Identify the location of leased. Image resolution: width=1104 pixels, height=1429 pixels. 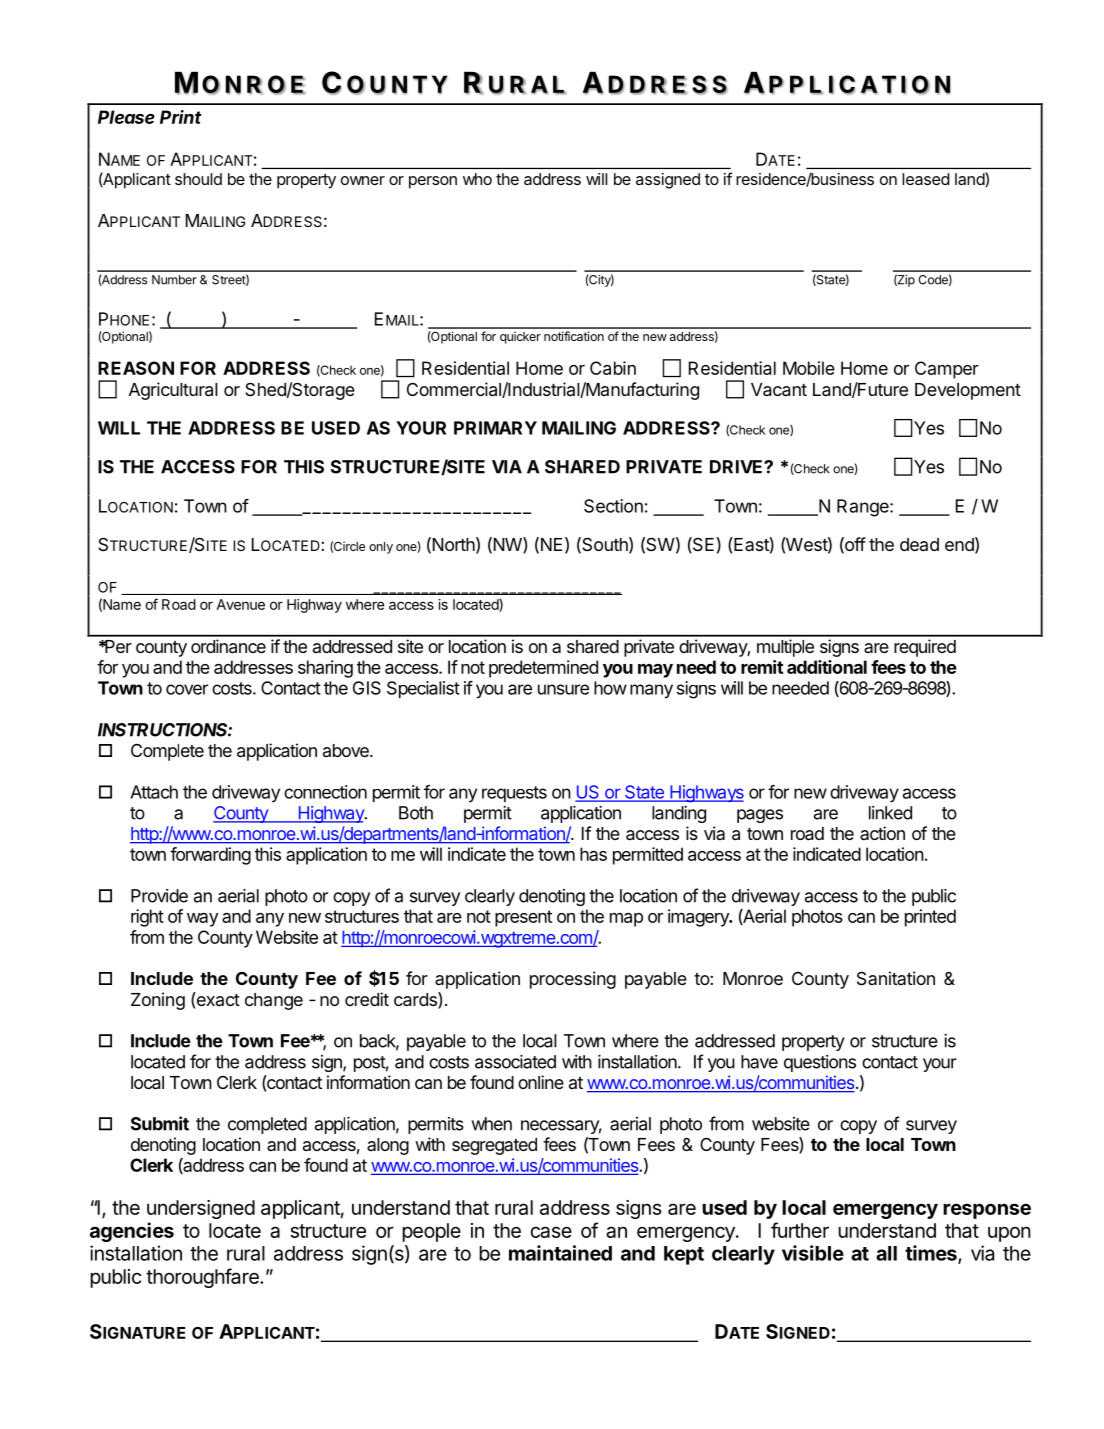
(925, 179).
